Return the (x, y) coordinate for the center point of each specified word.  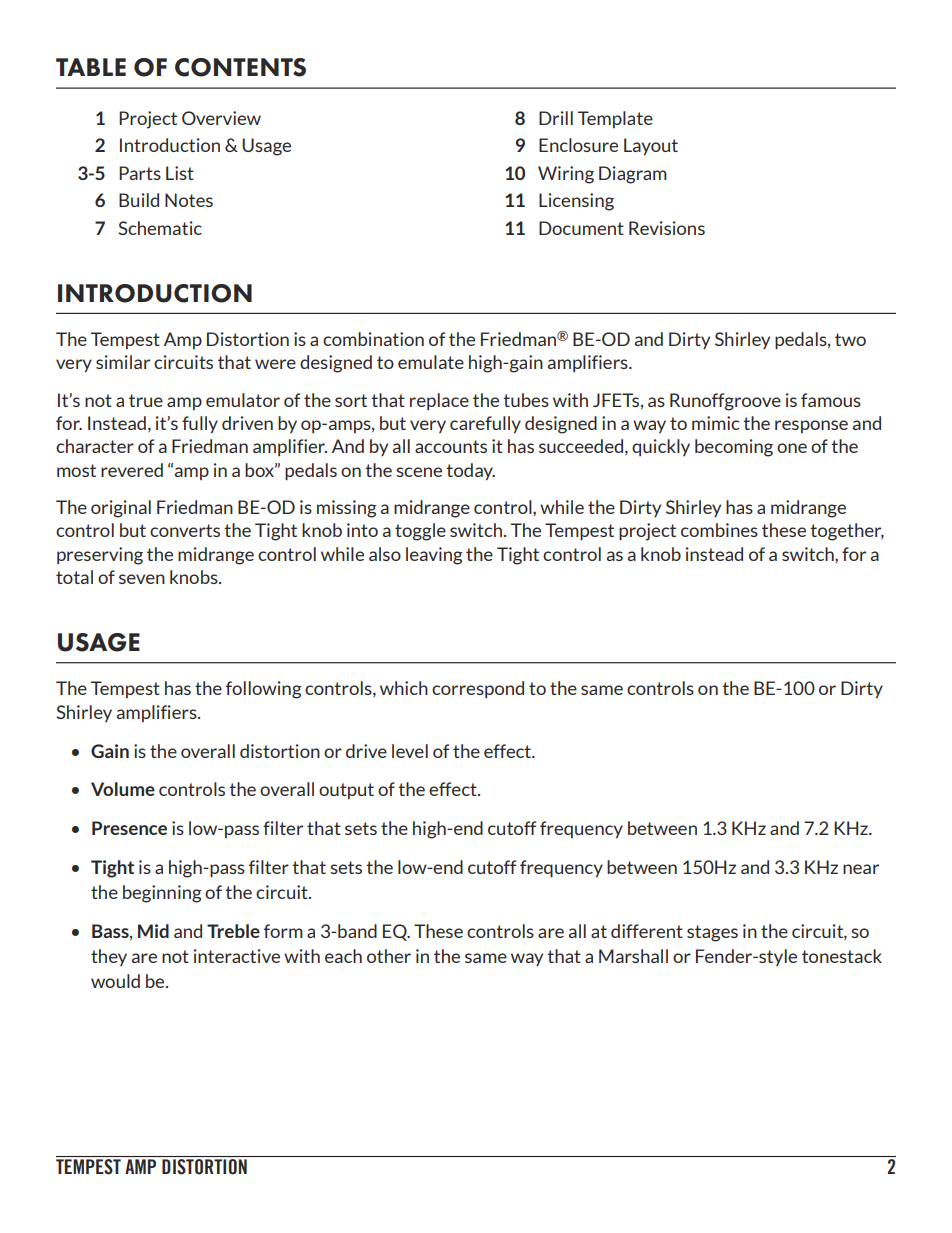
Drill (556, 118)
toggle (420, 532)
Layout (651, 146)
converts (185, 530)
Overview (221, 118)
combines (719, 530)
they (109, 957)
